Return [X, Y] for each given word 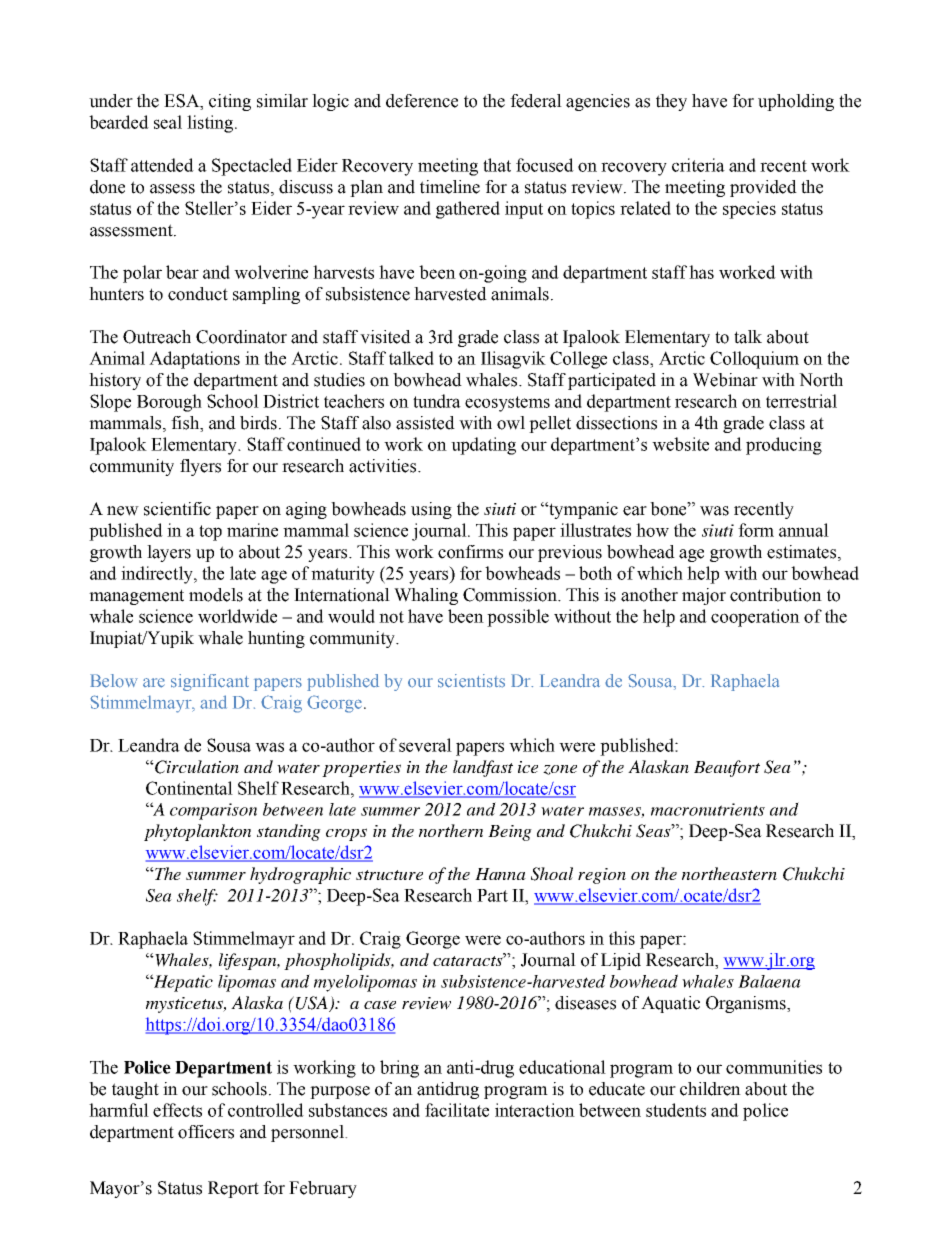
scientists [471, 681]
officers [206, 1132]
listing [211, 124]
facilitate [457, 1110]
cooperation [755, 618]
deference [422, 101]
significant [210, 682]
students [676, 1110]
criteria [698, 165]
